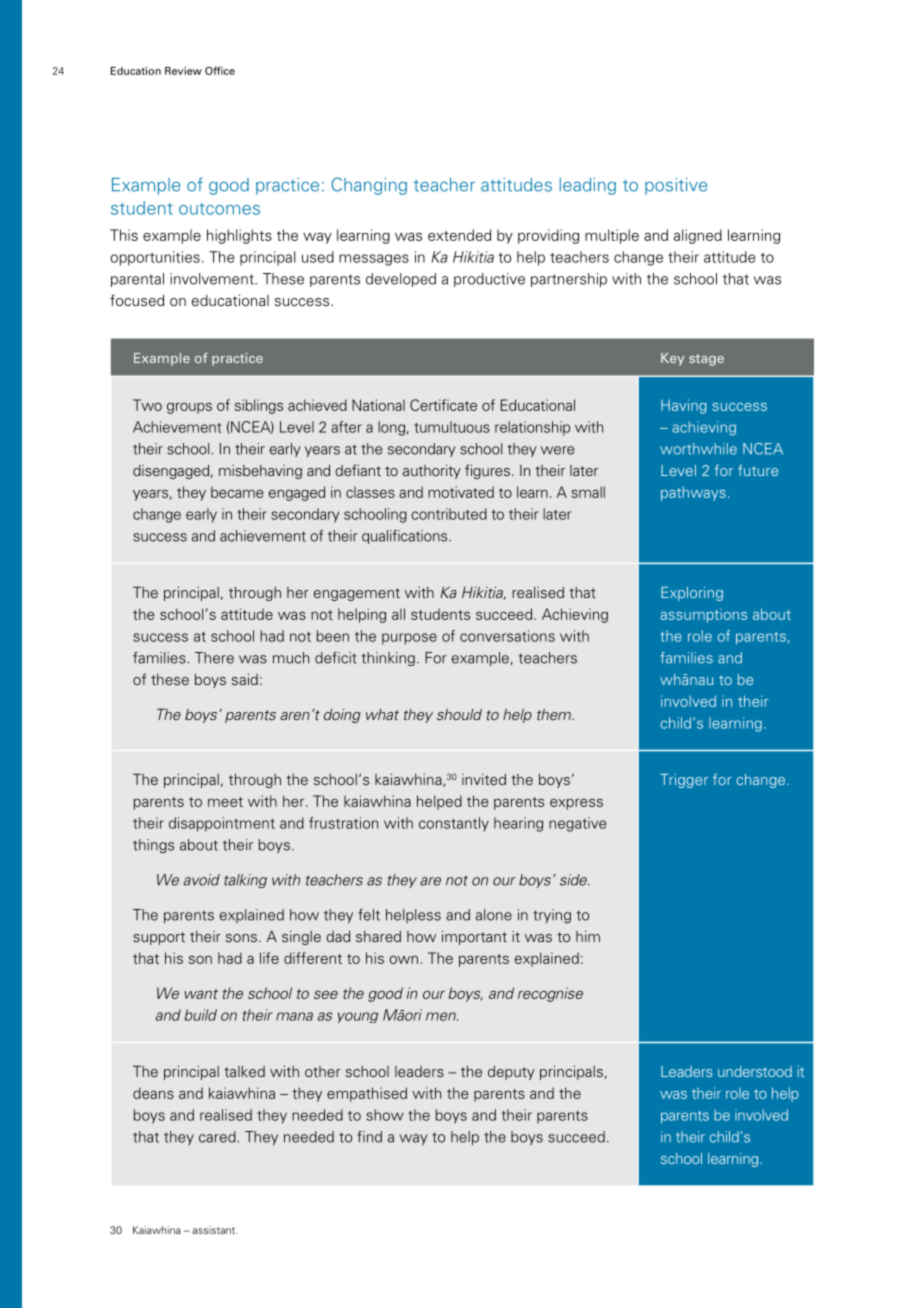 Image resolution: width=924 pixels, height=1308 pixels. Describe the element at coordinates (684, 781) in the screenshot. I see `Trigger` at that location.
